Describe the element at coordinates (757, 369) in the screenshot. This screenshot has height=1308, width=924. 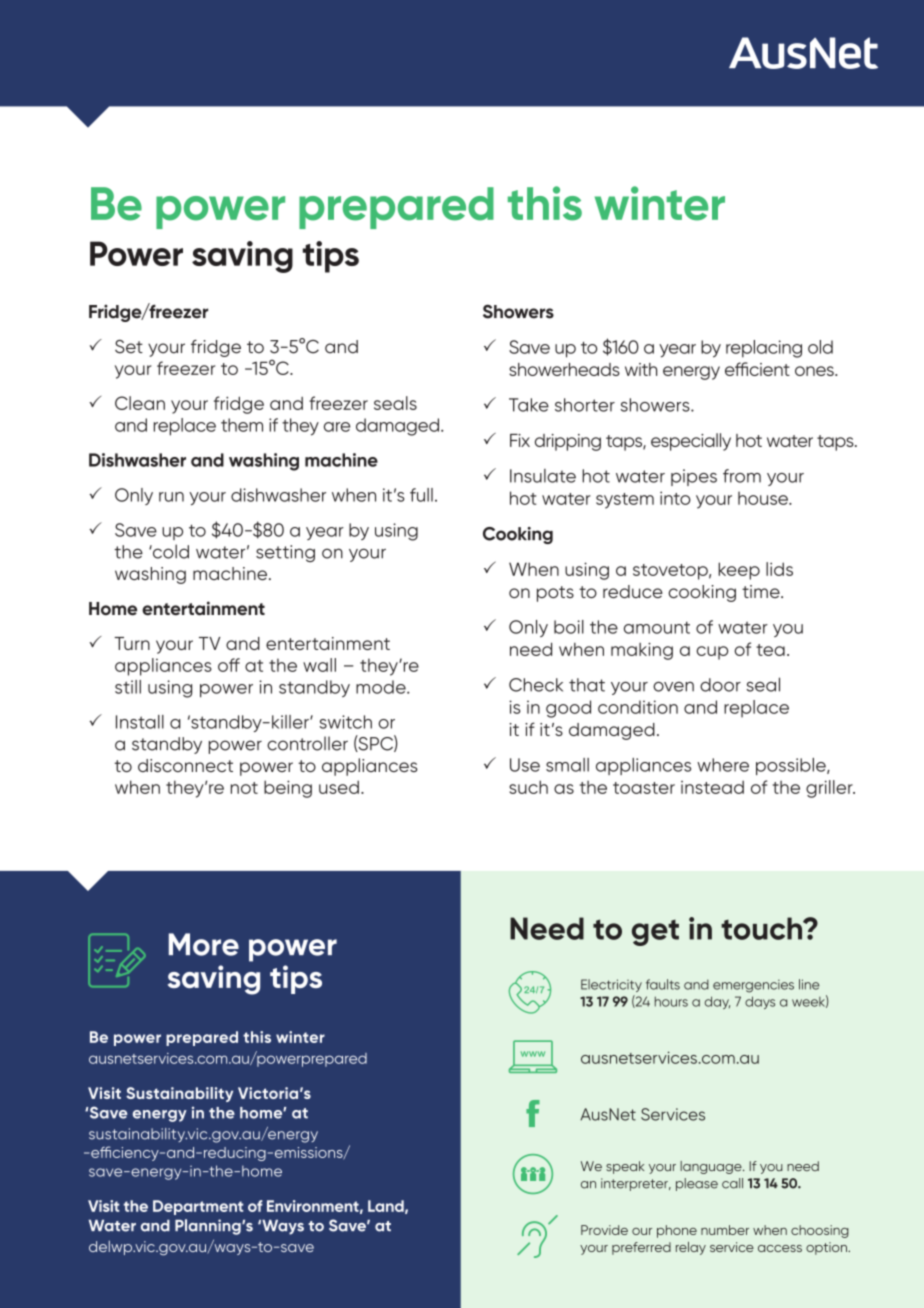
I see `efficient` at that location.
